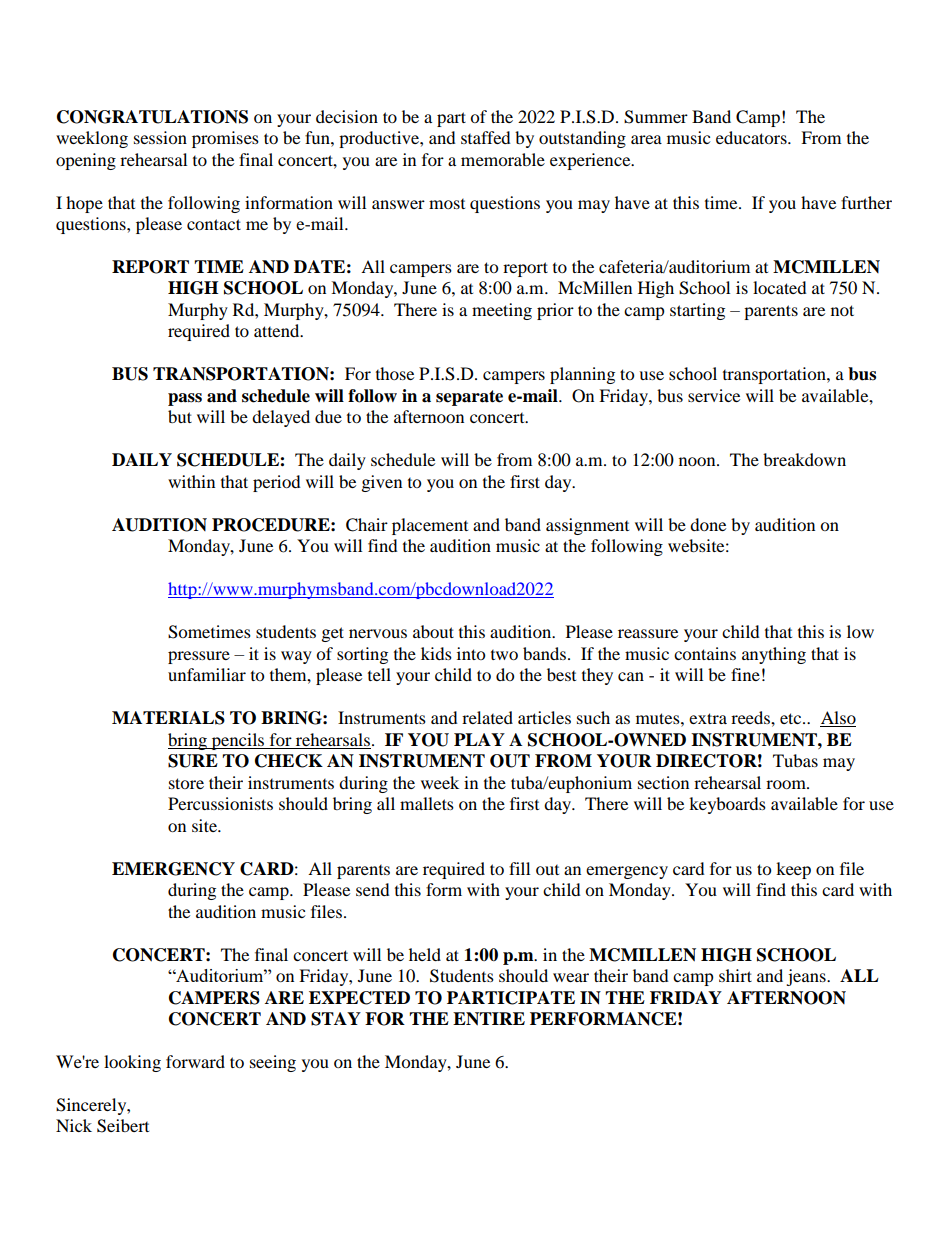 This screenshot has width=952, height=1233. I want to click on forward, so click(195, 1061).
